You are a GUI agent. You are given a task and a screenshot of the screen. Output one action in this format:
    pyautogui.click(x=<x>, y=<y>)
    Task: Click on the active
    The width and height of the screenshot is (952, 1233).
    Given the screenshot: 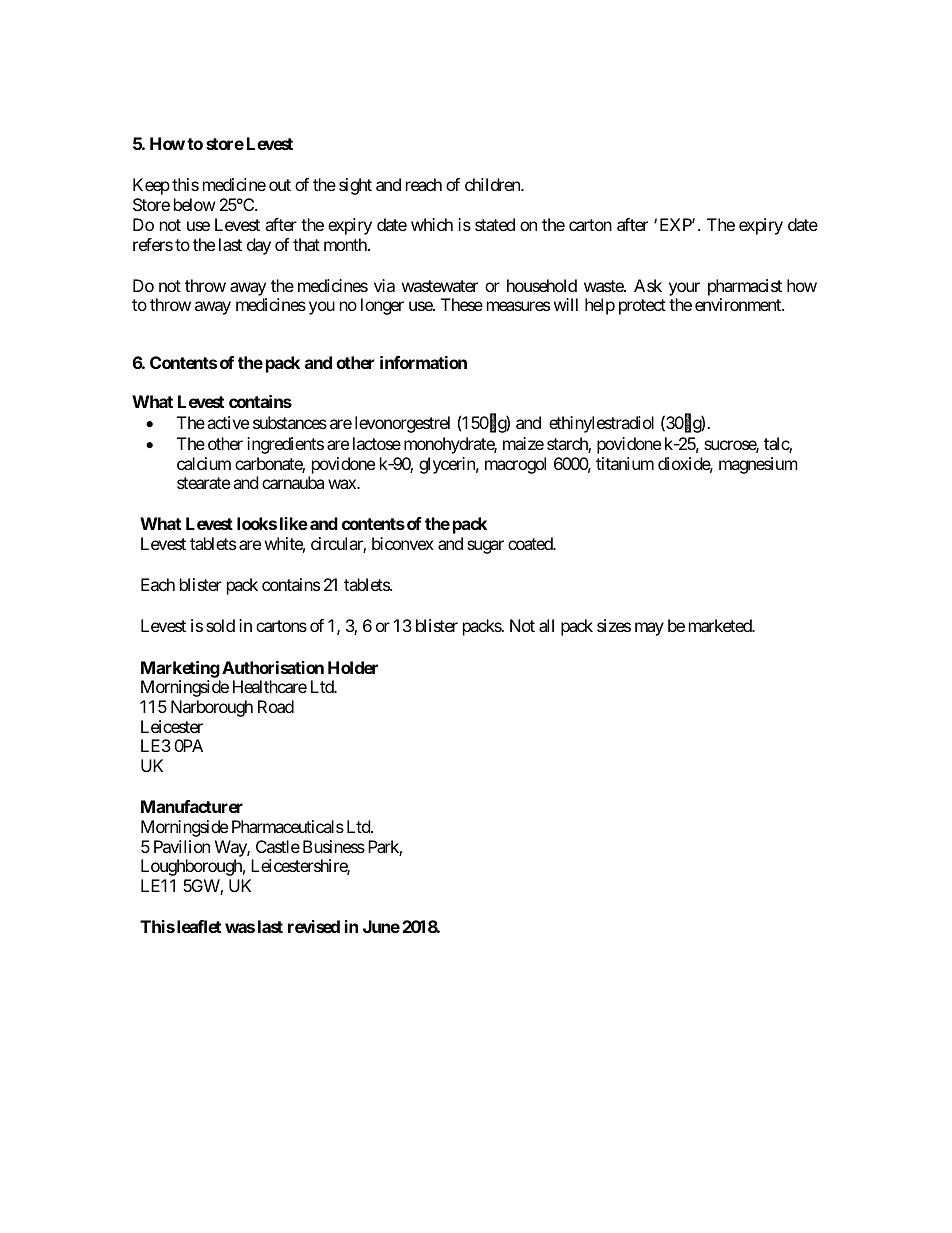 What is the action you would take?
    pyautogui.click(x=228, y=422)
